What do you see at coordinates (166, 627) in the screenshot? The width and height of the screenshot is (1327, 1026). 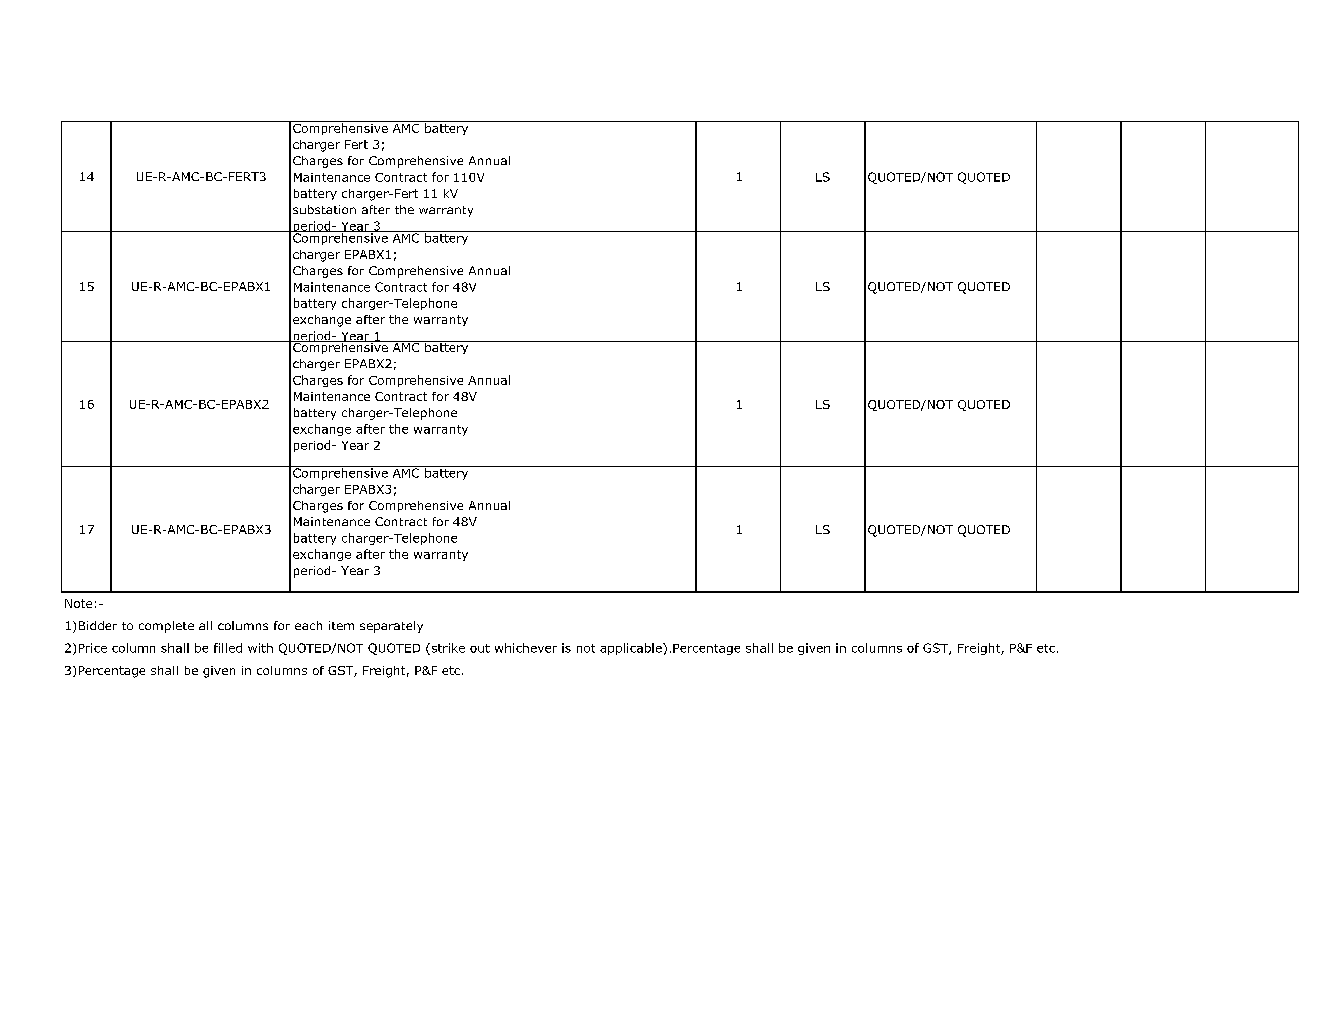 I see `complete` at bounding box center [166, 627].
